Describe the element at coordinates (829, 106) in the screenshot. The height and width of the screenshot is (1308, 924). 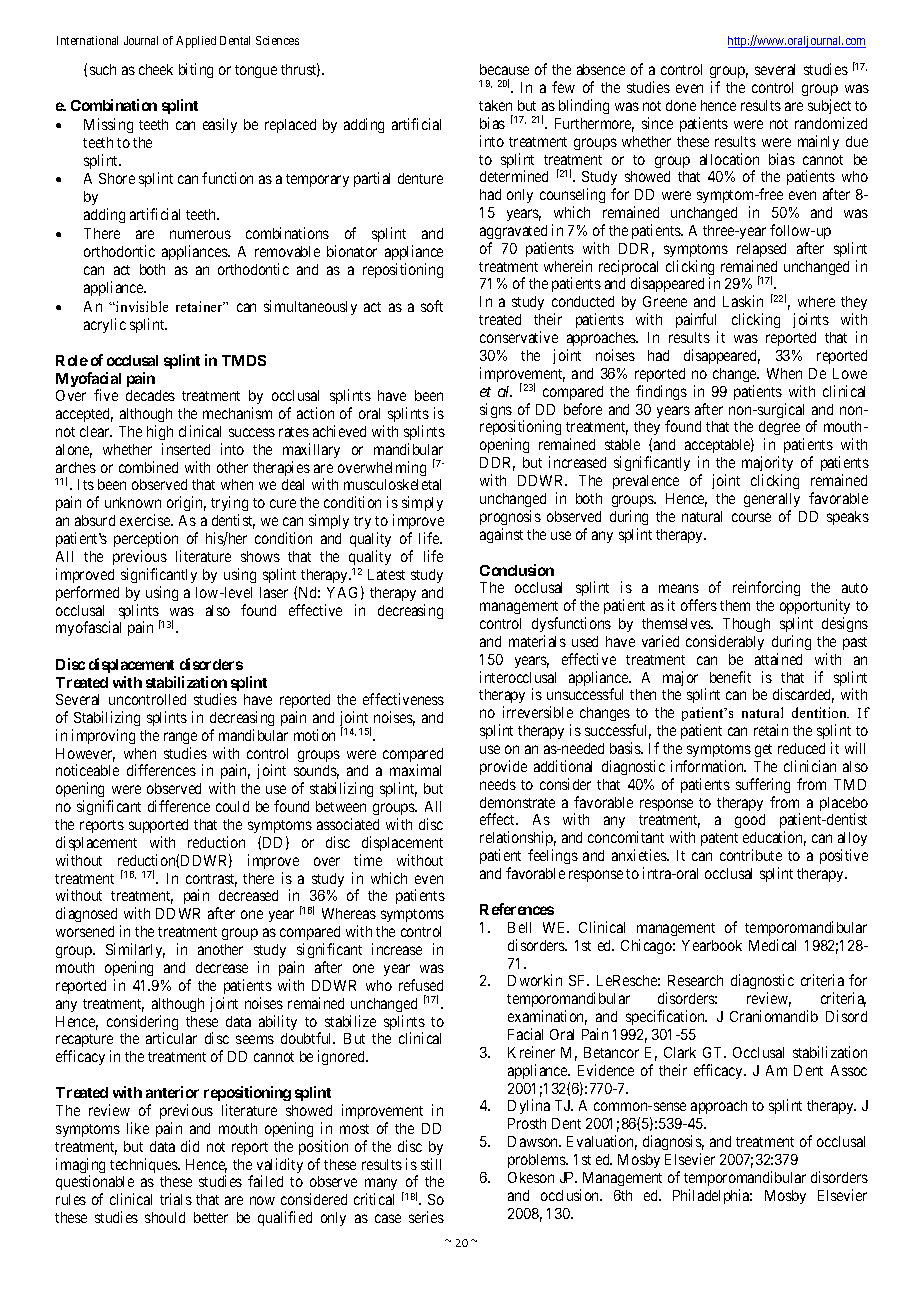
I see `subject` at that location.
